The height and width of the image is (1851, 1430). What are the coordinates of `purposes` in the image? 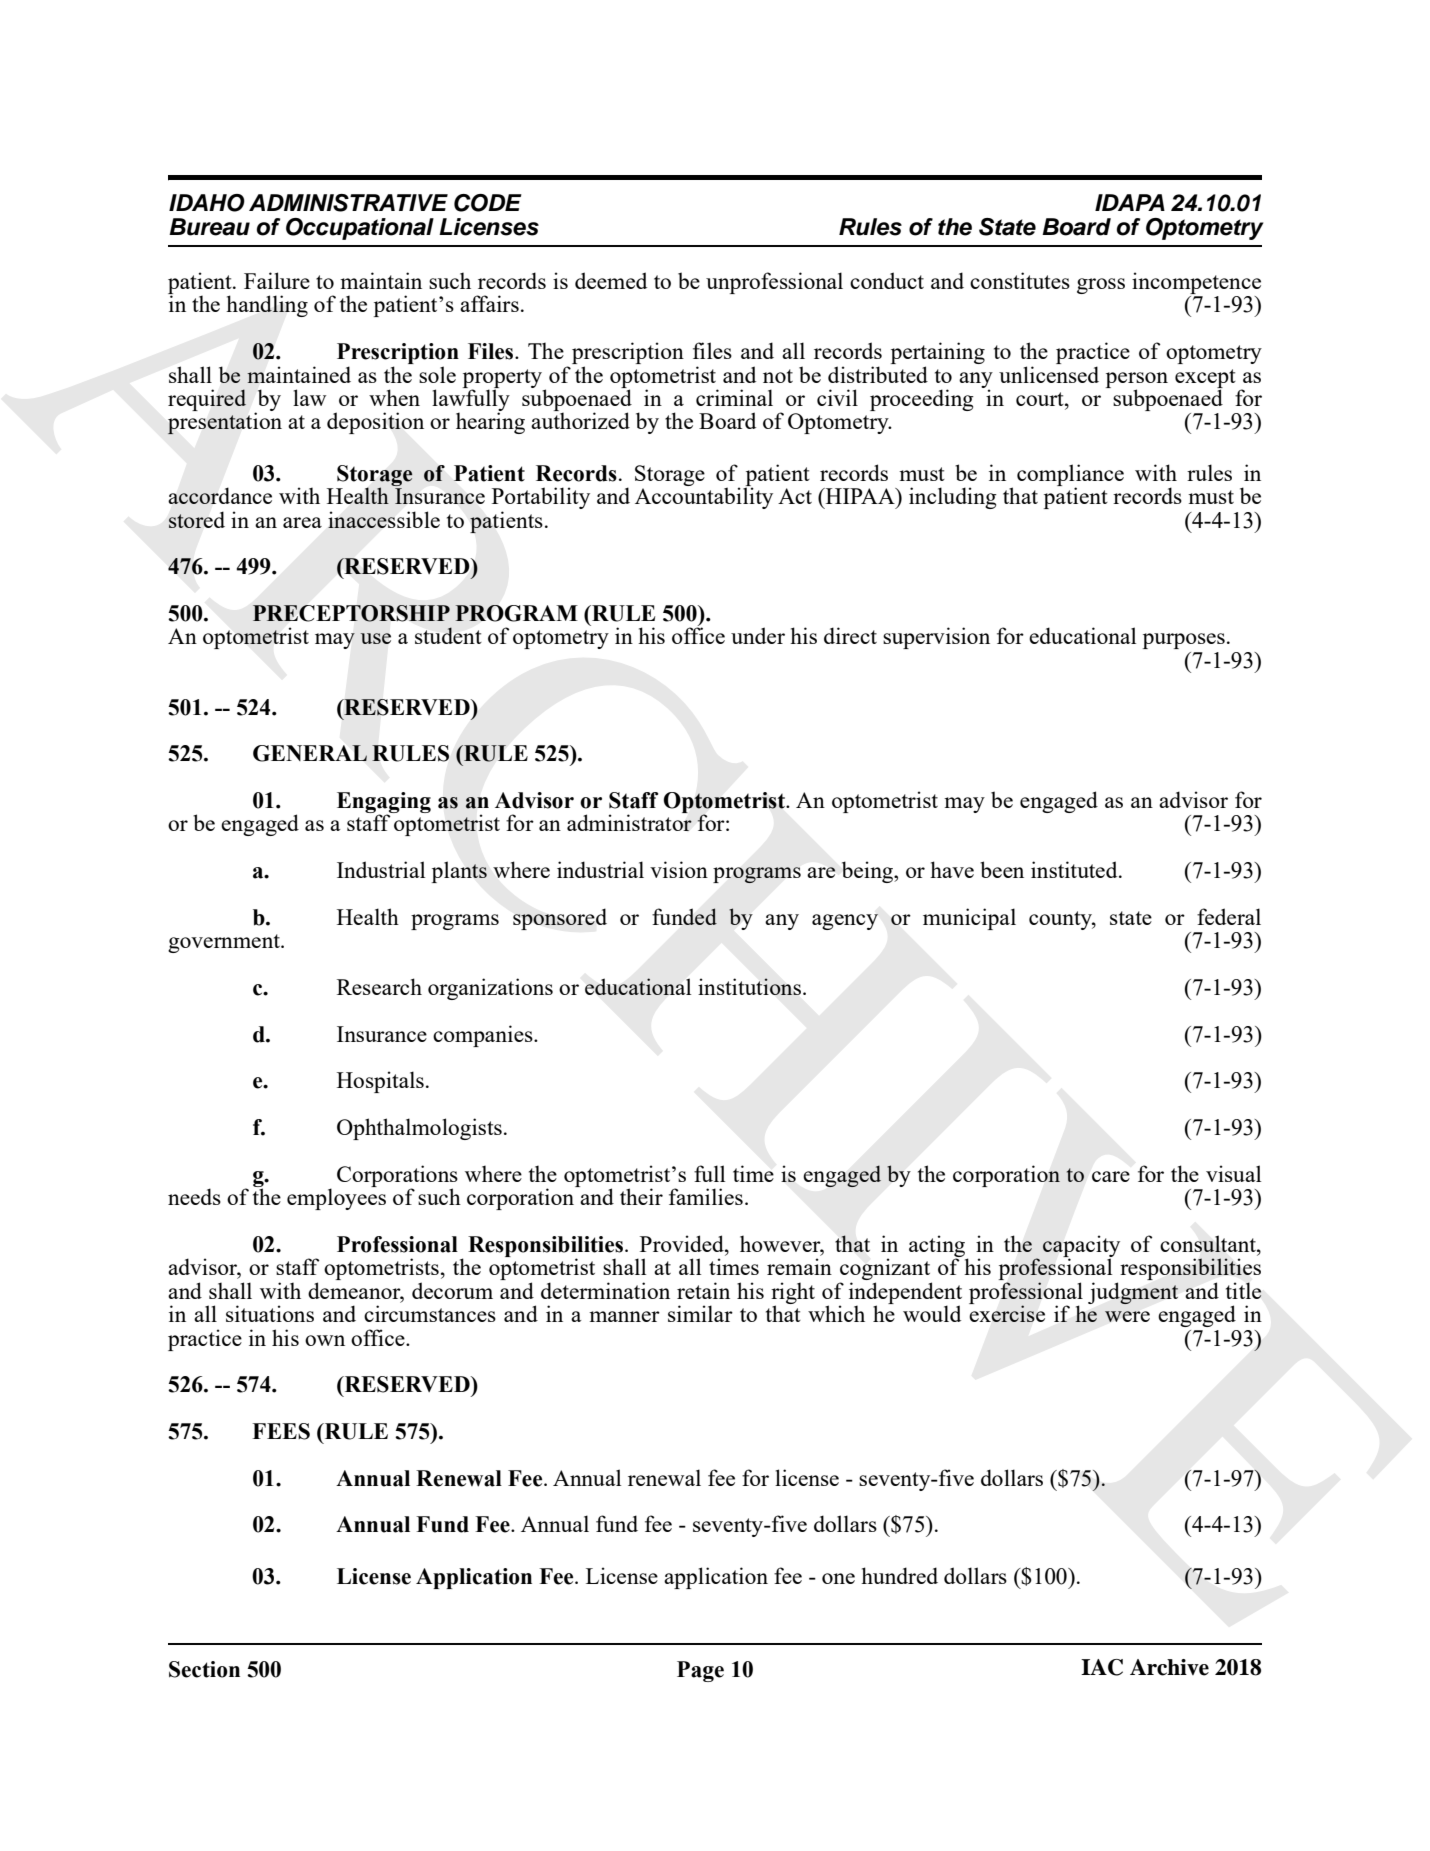 It's located at (1184, 641).
